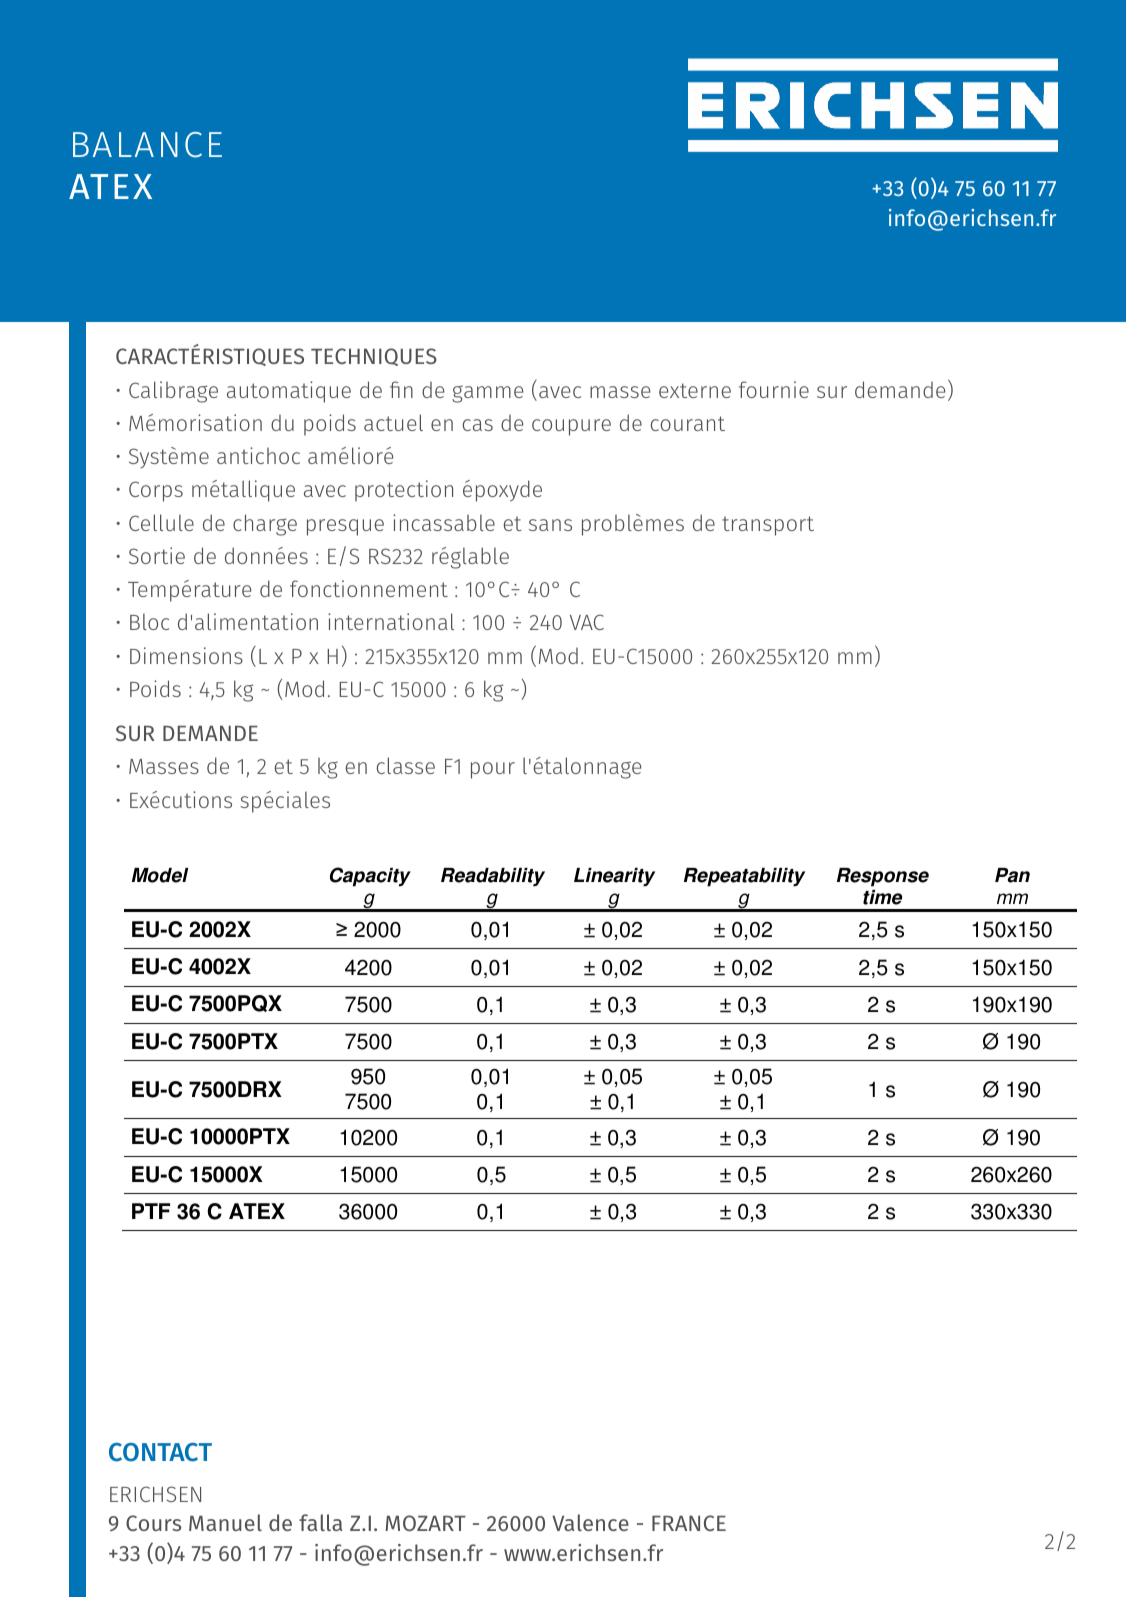  I want to click on externe, so click(695, 390).
